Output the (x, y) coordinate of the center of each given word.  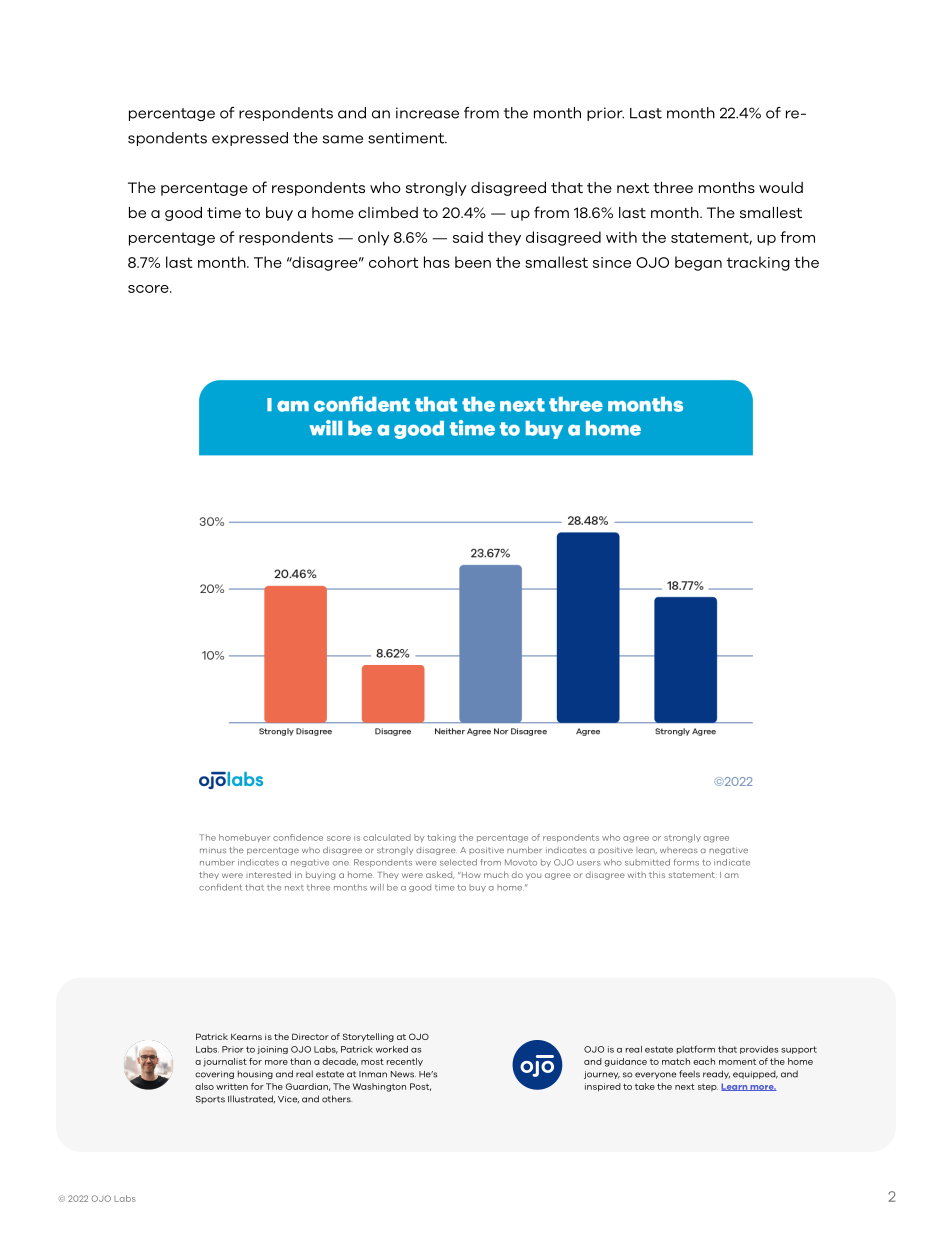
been (473, 262)
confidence (298, 837)
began (698, 263)
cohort (394, 262)
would (781, 187)
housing (255, 1074)
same (343, 139)
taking (441, 838)
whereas (679, 850)
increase (427, 113)
